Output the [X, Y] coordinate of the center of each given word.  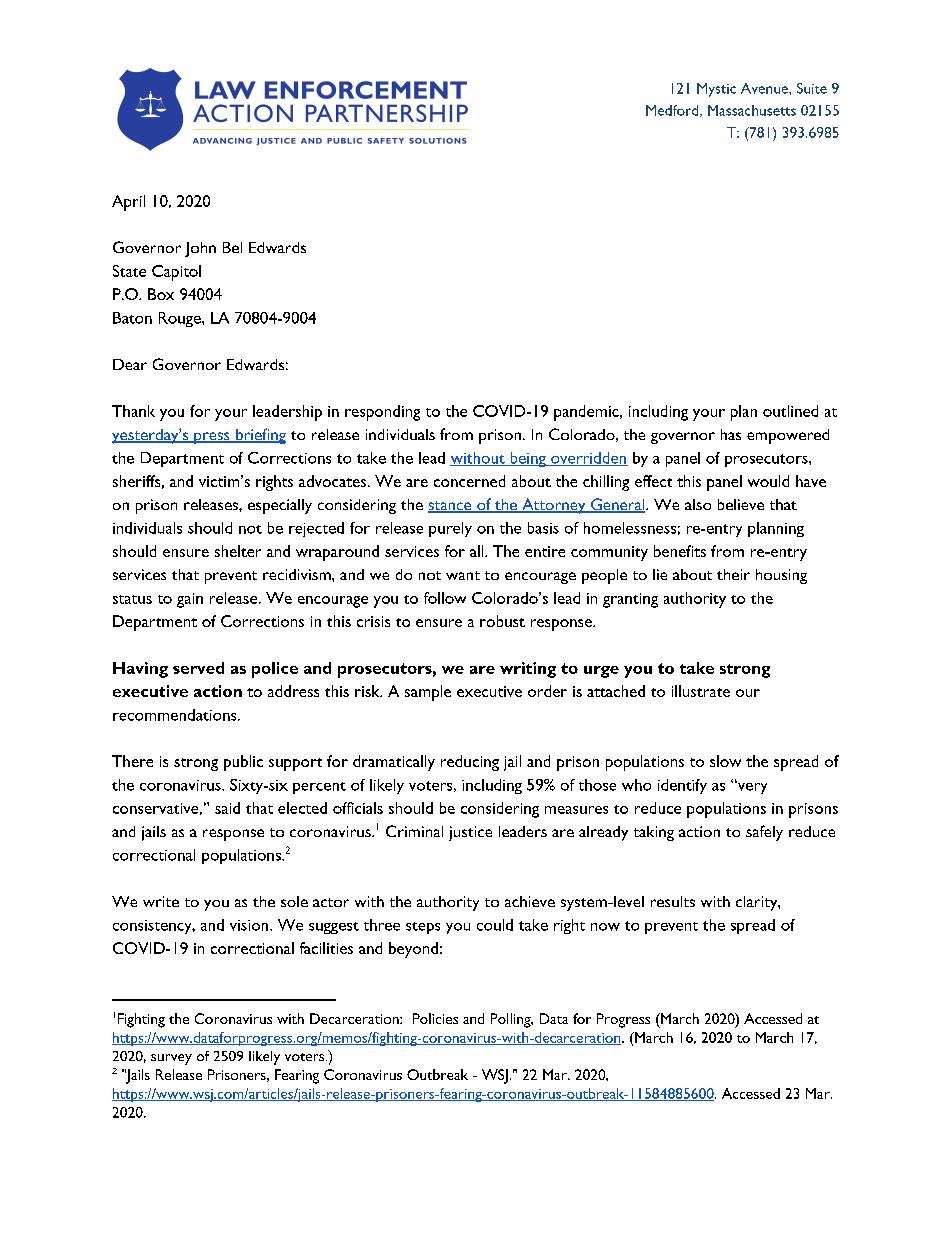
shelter [238, 551]
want [463, 575]
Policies [435, 1018]
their [733, 574]
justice [470, 833]
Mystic [716, 90]
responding [382, 413]
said [227, 808]
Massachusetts [752, 110]
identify [682, 786]
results [673, 901]
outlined [790, 411]
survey [171, 1059]
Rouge [181, 319]
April [128, 203]
